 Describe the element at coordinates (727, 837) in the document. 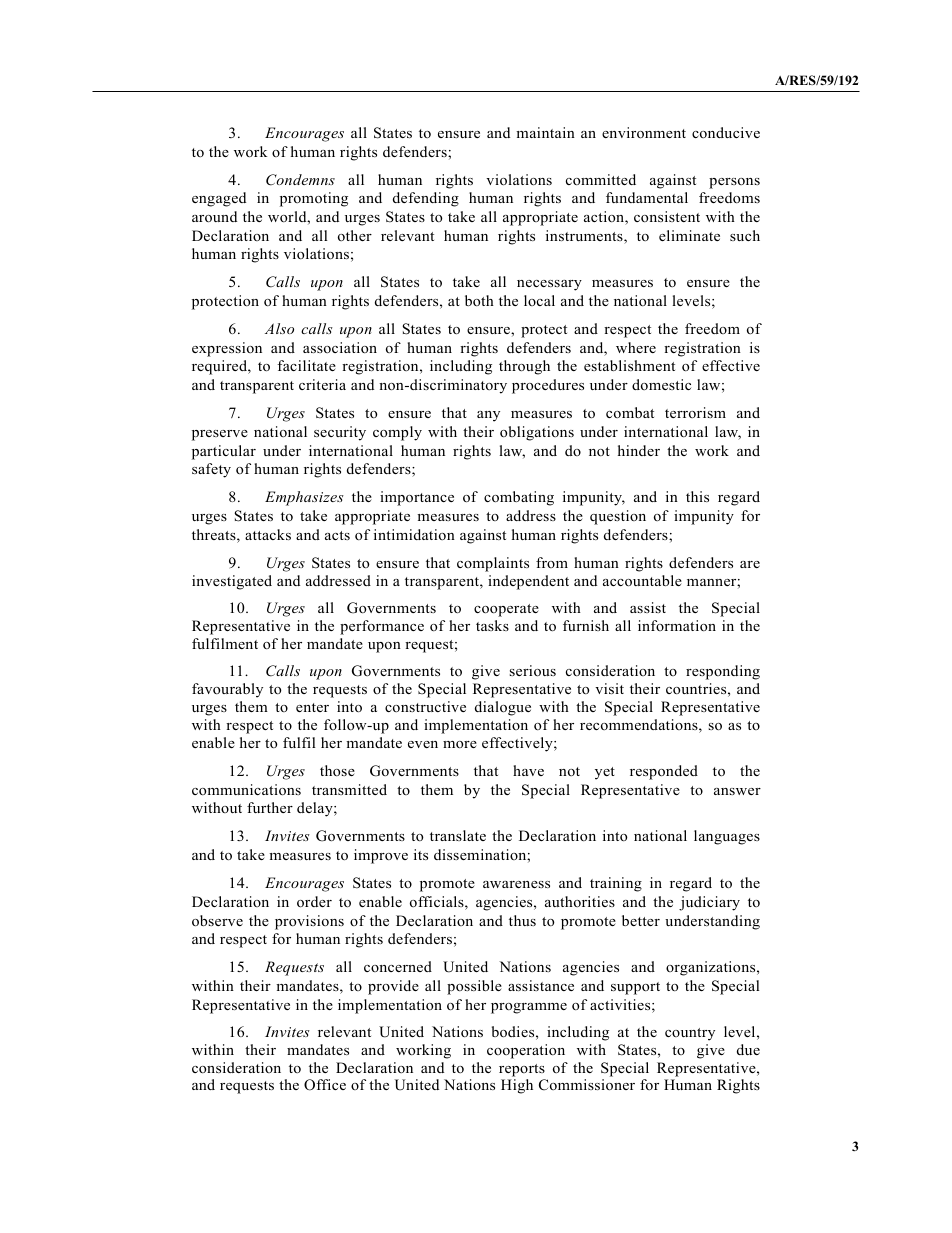

I see `languages` at that location.
